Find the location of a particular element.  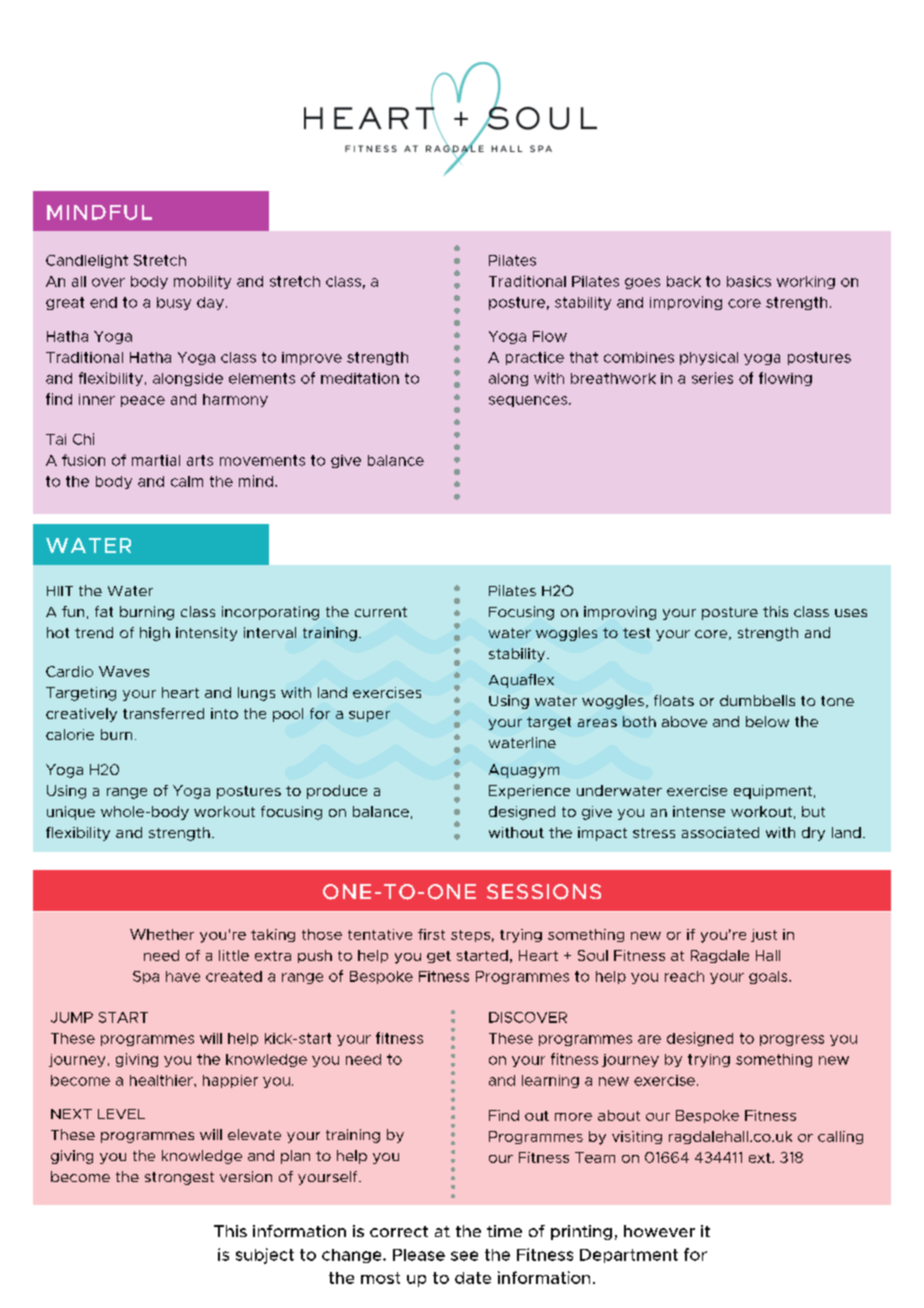

busy is located at coordinates (174, 303).
